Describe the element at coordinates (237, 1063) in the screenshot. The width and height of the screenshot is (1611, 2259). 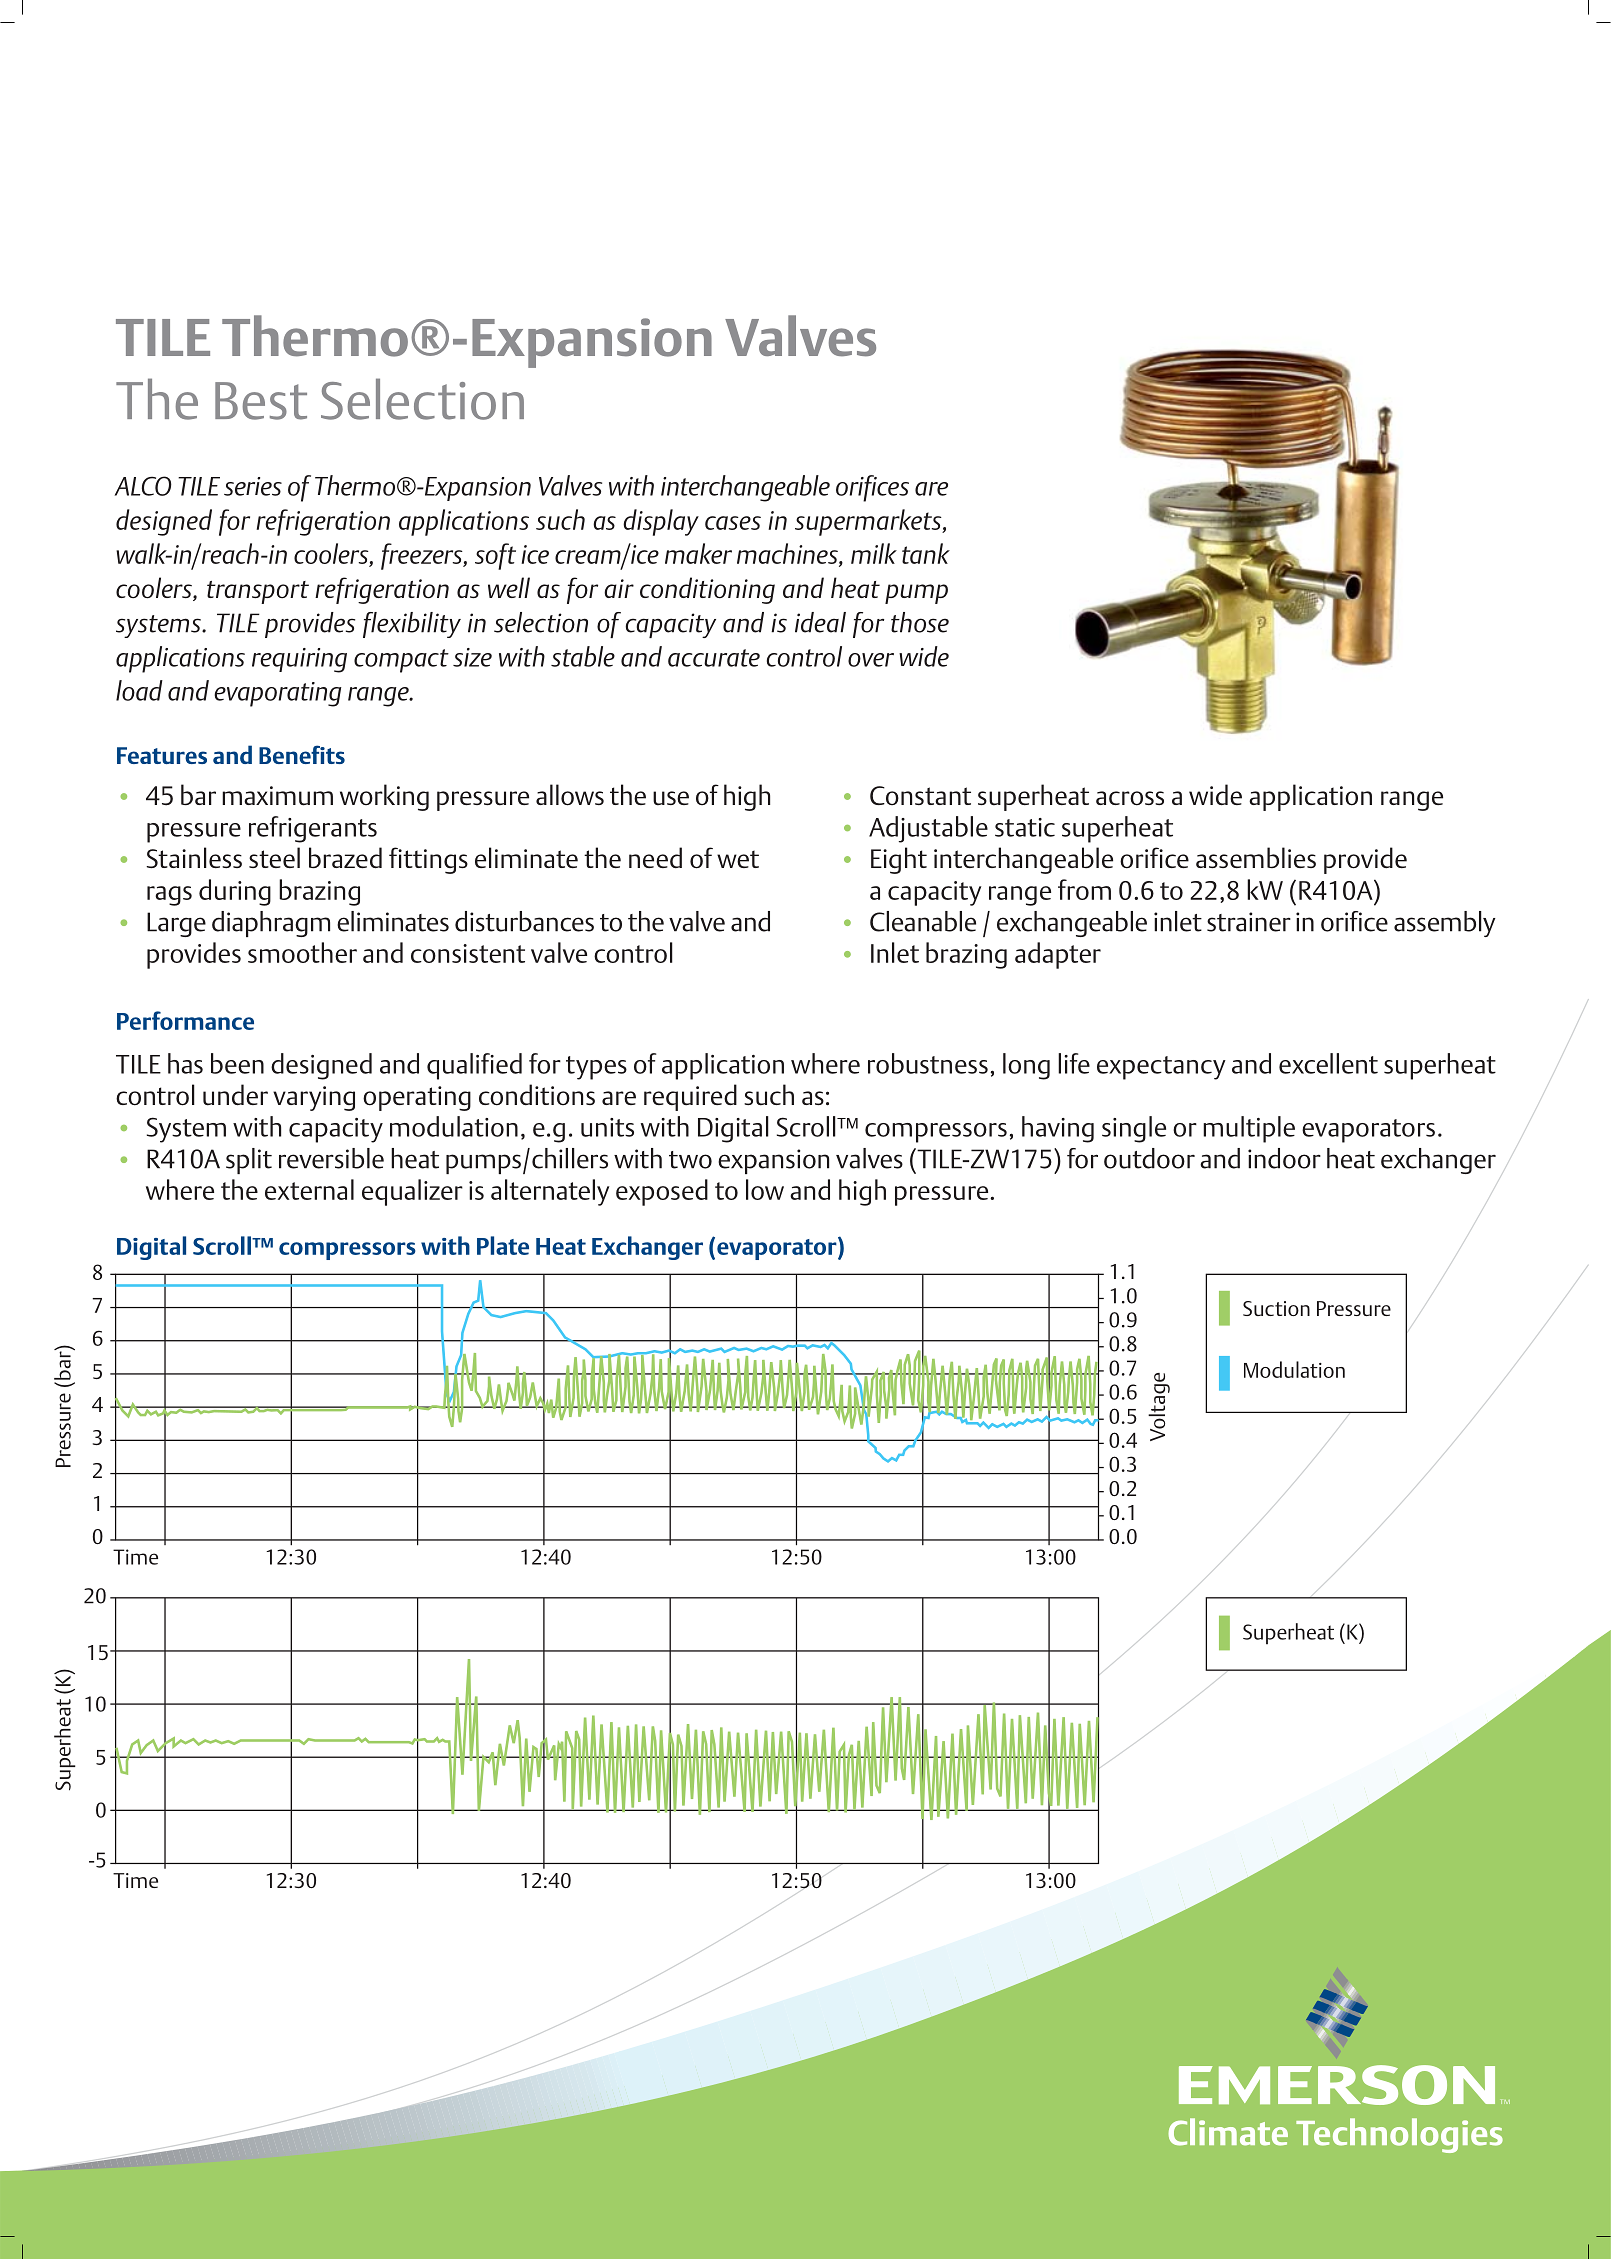
I see `been` at that location.
